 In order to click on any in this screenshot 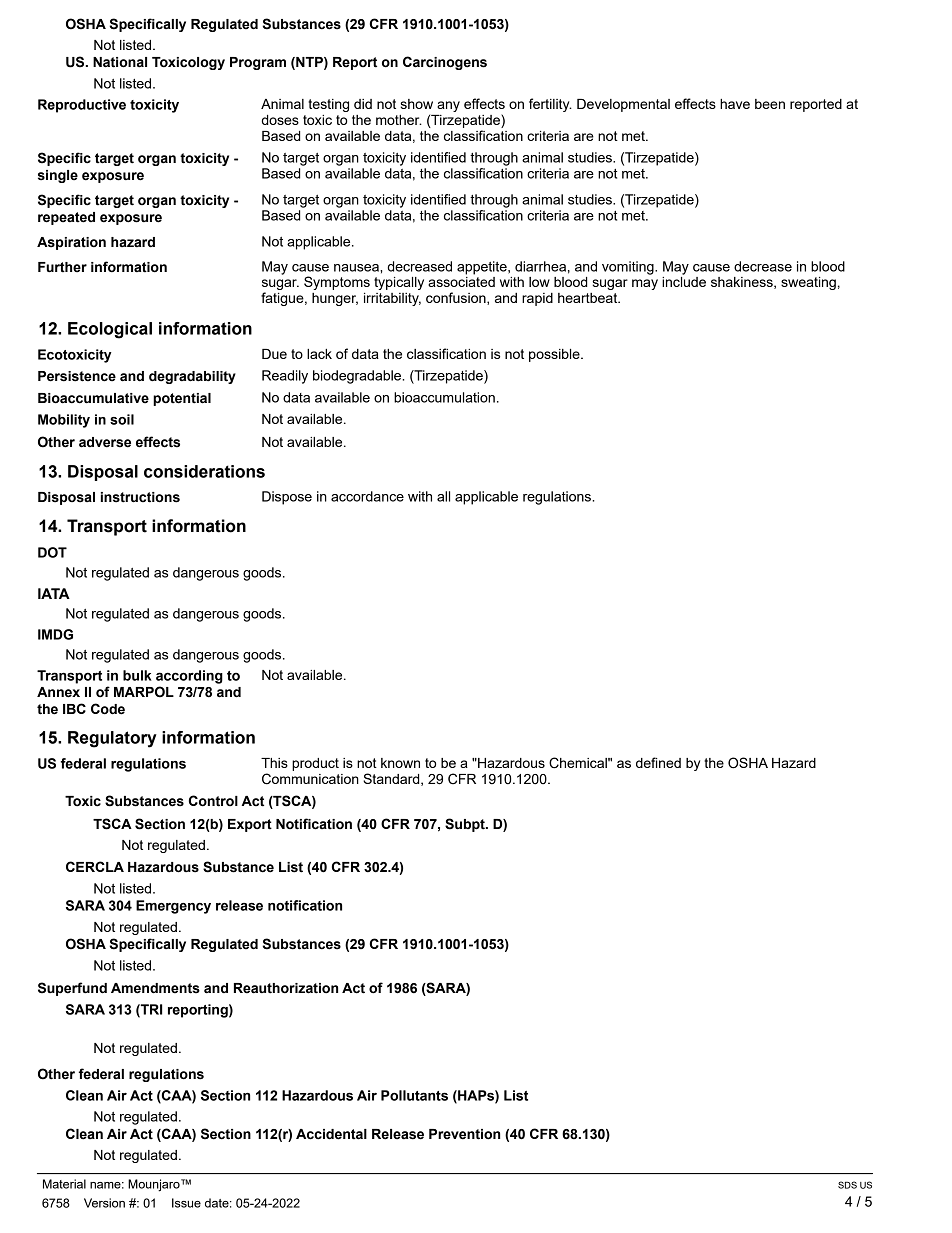, I will do `click(448, 106)`.
